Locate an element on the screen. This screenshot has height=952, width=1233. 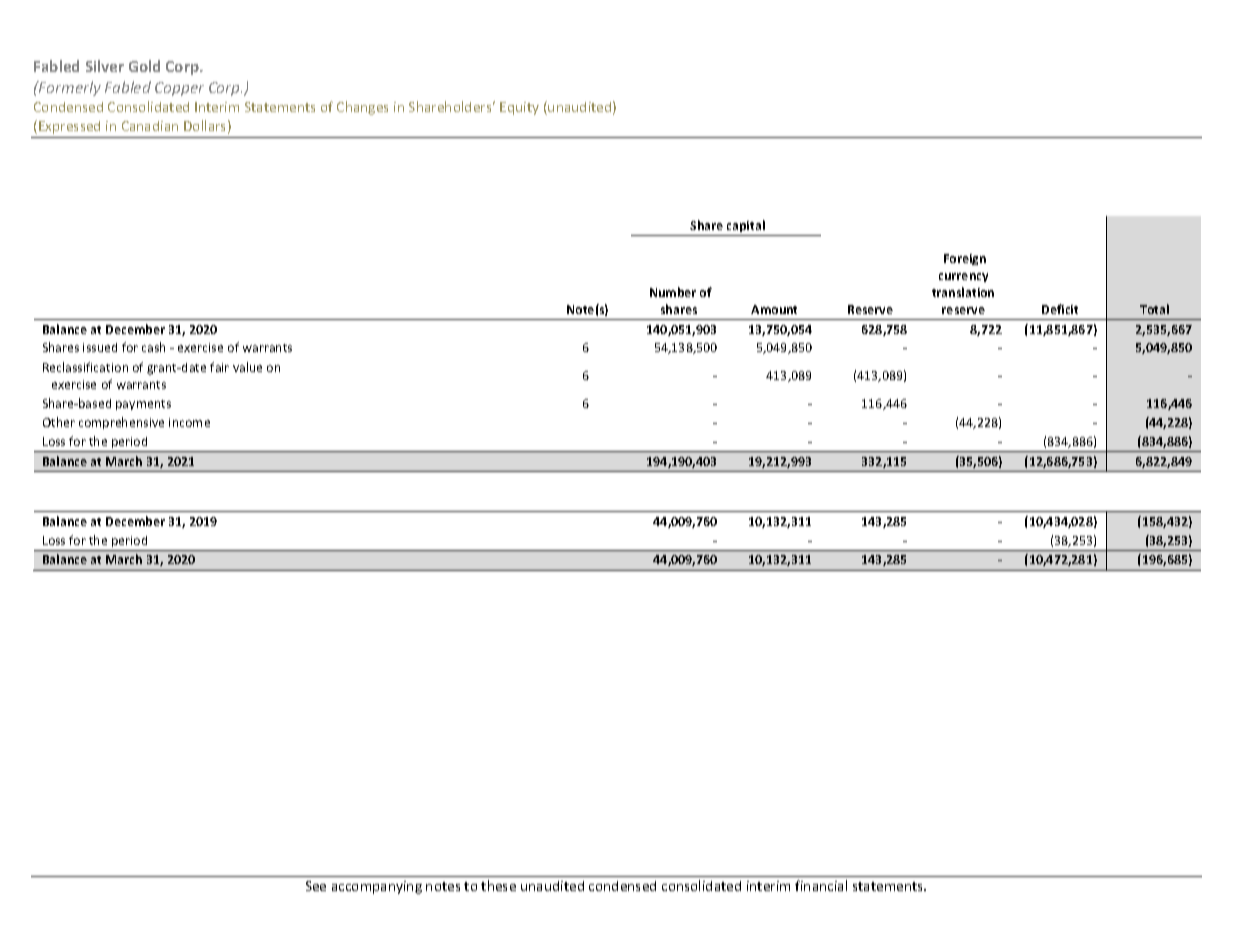
Gold is located at coordinates (144, 66).
